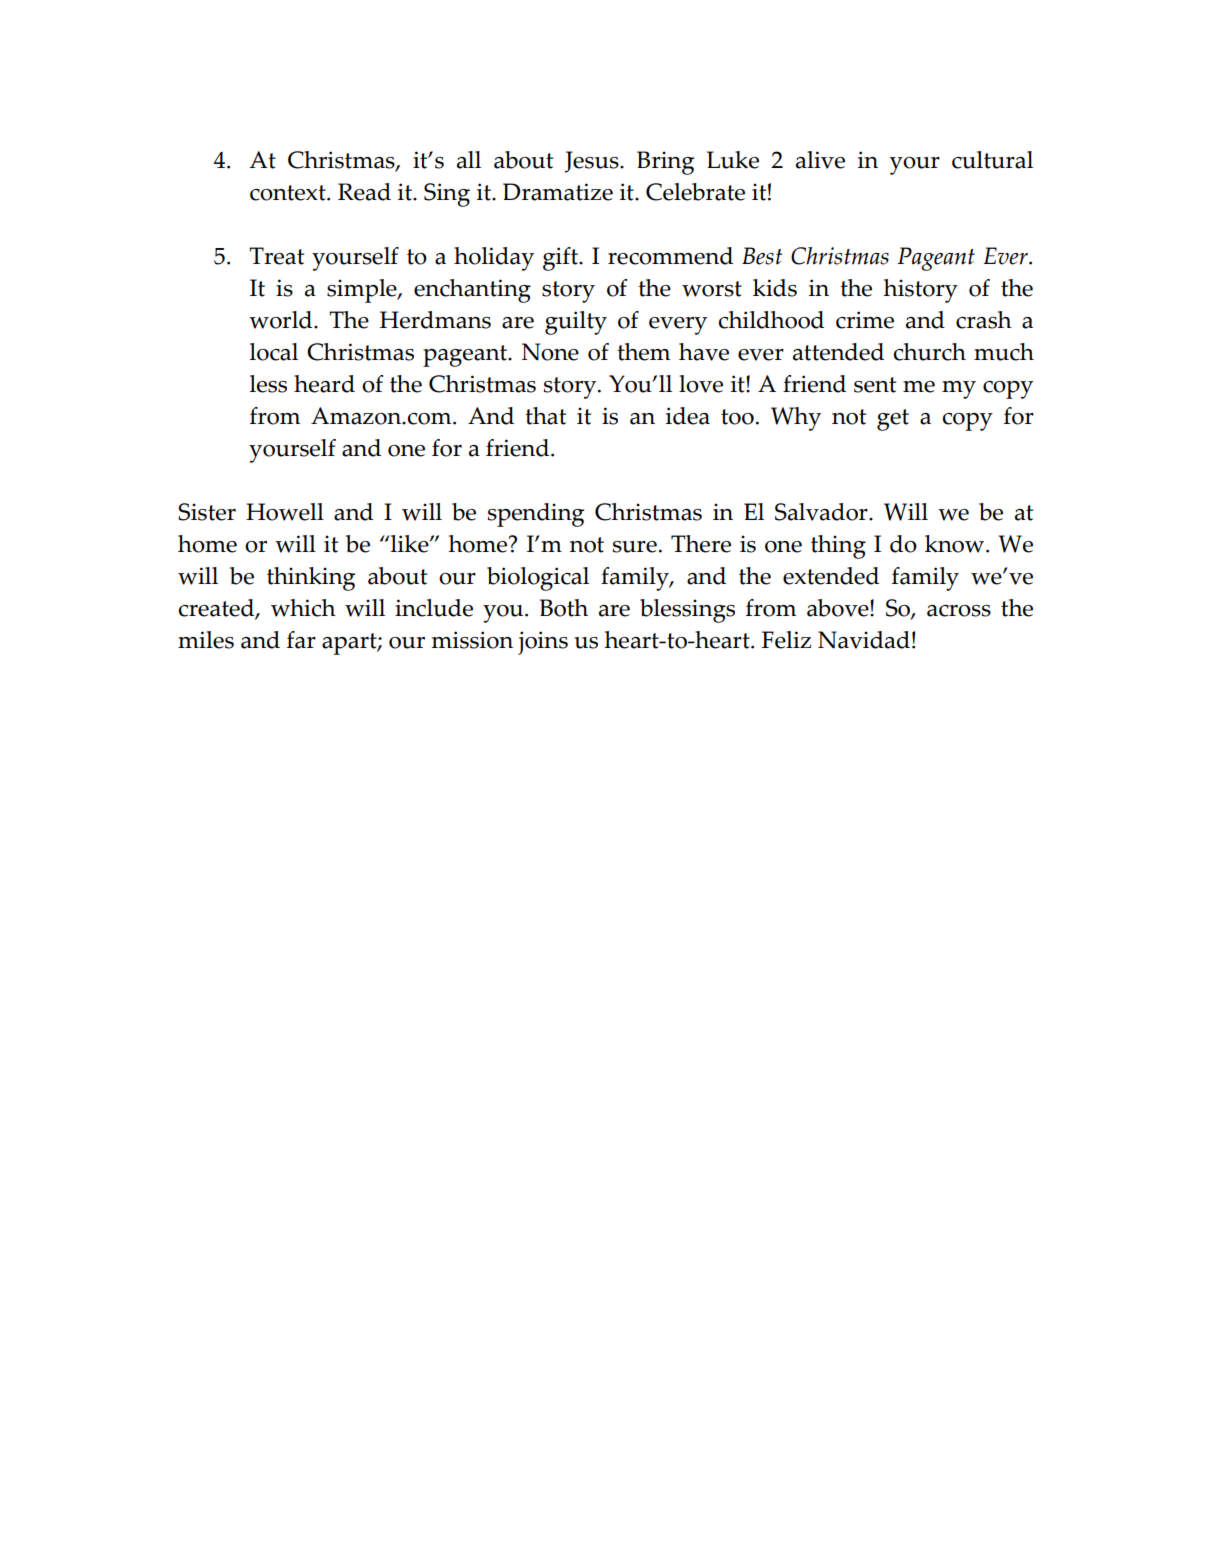  What do you see at coordinates (893, 420) in the screenshot?
I see `get` at bounding box center [893, 420].
